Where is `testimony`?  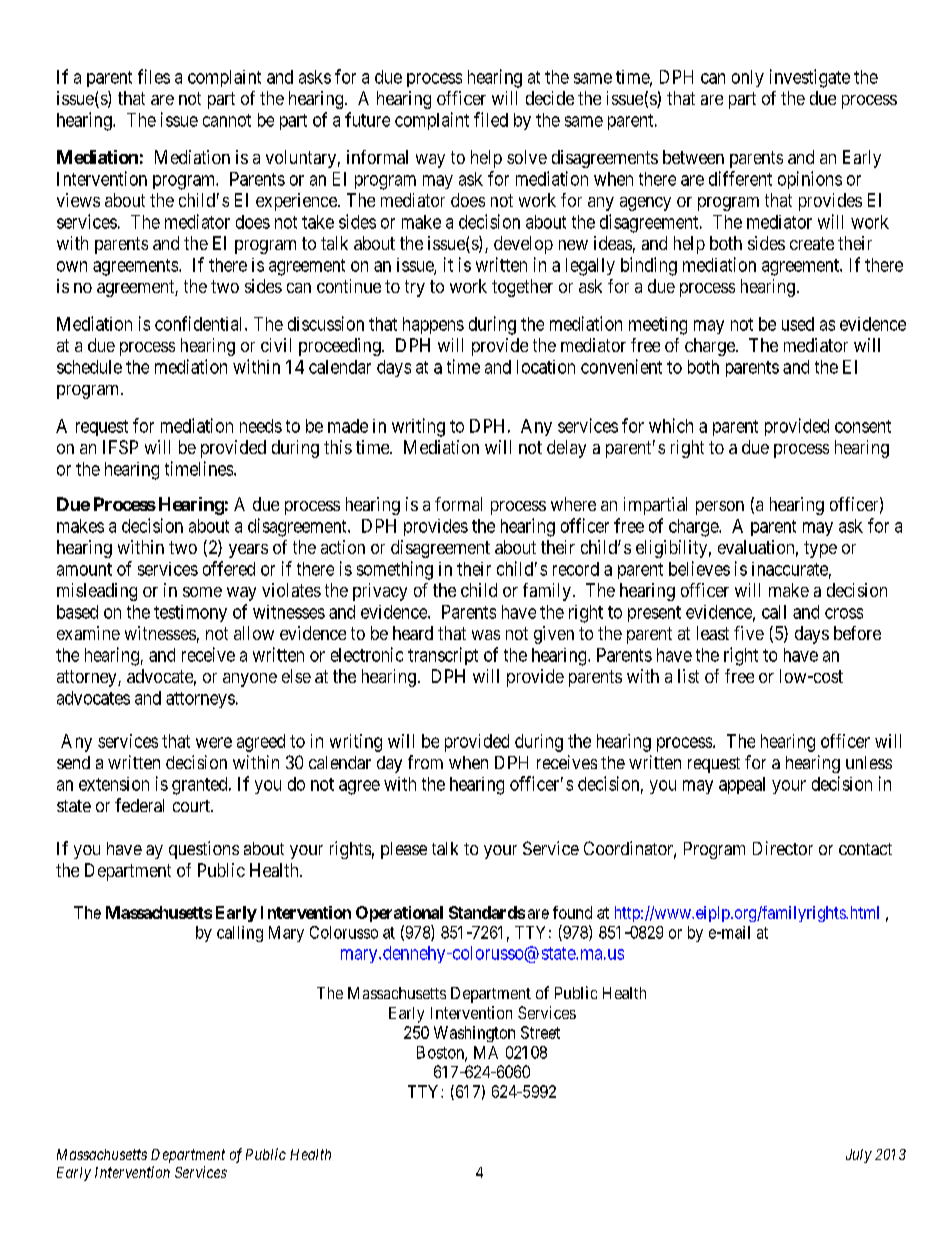 testimony is located at coordinates (190, 613).
